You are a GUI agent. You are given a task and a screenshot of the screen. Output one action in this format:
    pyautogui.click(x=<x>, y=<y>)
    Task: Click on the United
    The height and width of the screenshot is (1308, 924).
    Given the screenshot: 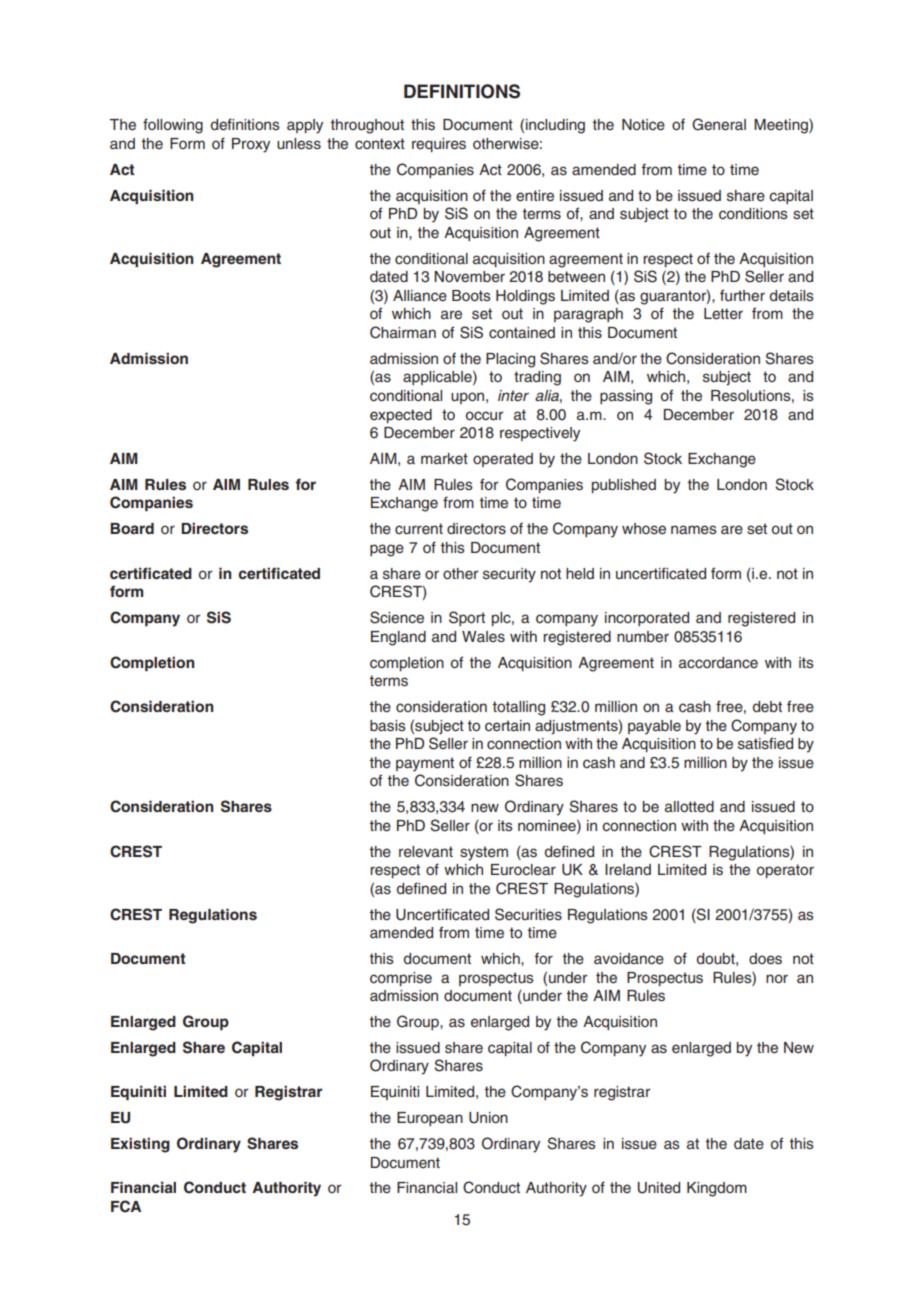 What is the action you would take?
    pyautogui.click(x=658, y=1188)
